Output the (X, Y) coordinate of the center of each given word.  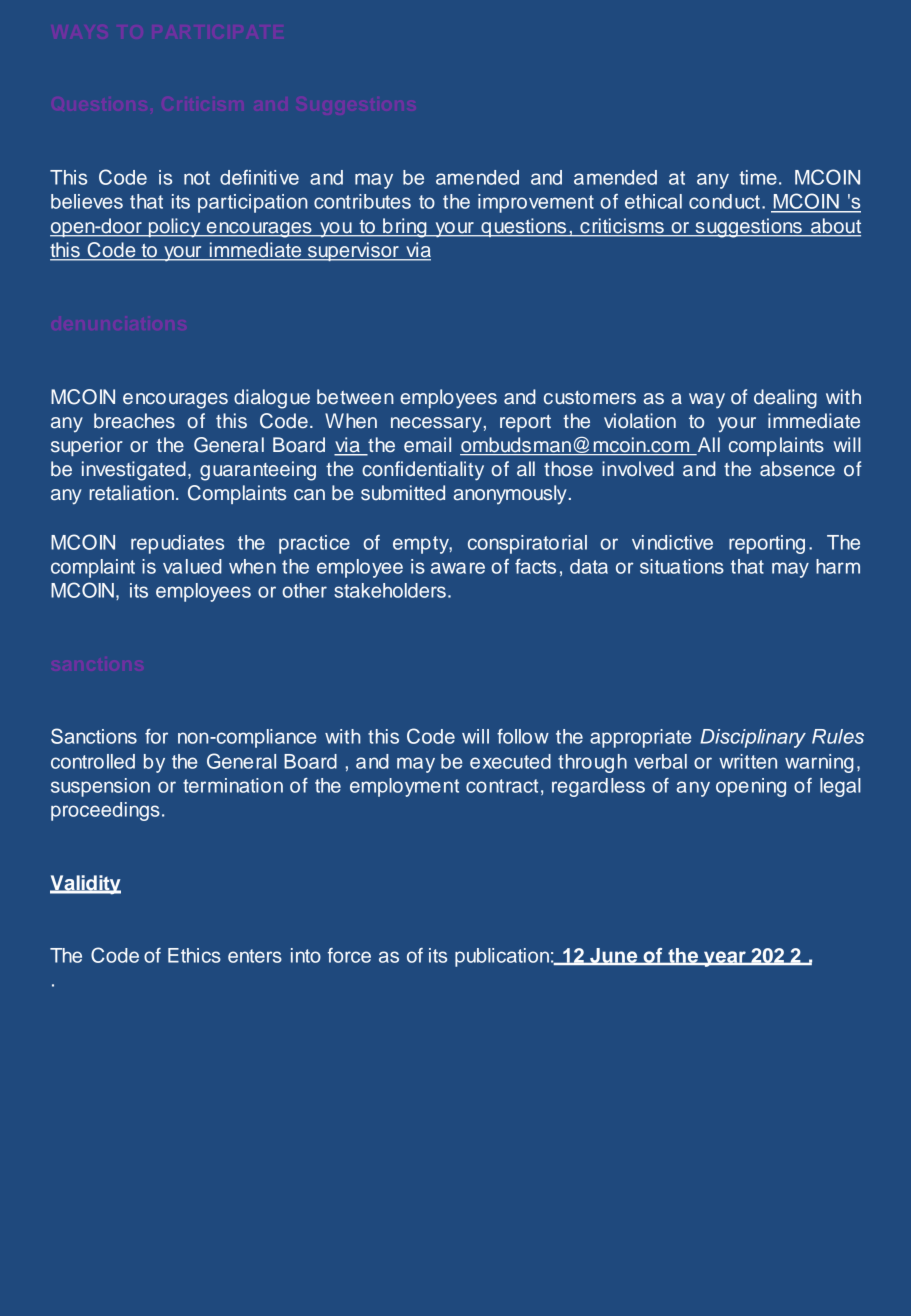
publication (502, 957)
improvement (536, 203)
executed (510, 761)
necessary (436, 425)
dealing (785, 399)
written (748, 761)
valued (192, 566)
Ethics (194, 955)
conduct (724, 201)
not (197, 178)
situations (682, 566)
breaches (134, 421)
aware (458, 568)
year (725, 959)
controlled (93, 761)
